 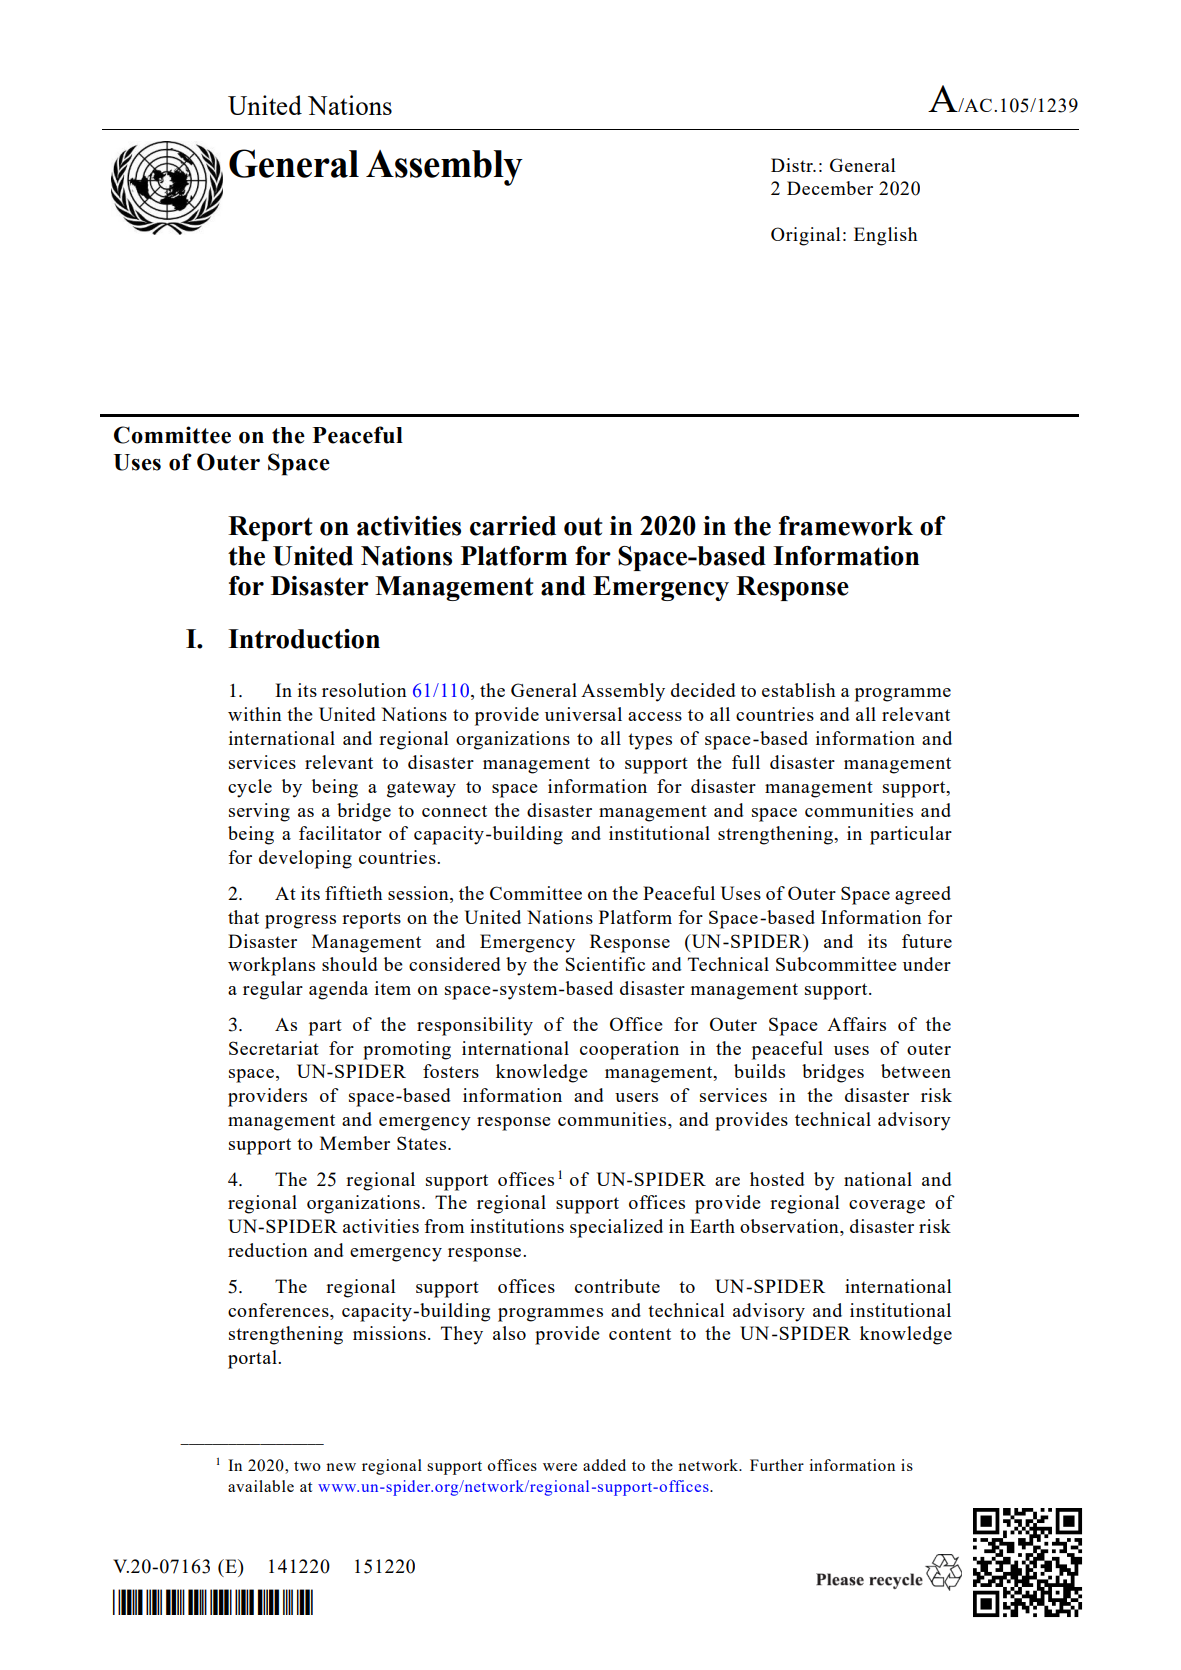 What do you see at coordinates (304, 639) in the screenshot?
I see `Introduction` at bounding box center [304, 639].
